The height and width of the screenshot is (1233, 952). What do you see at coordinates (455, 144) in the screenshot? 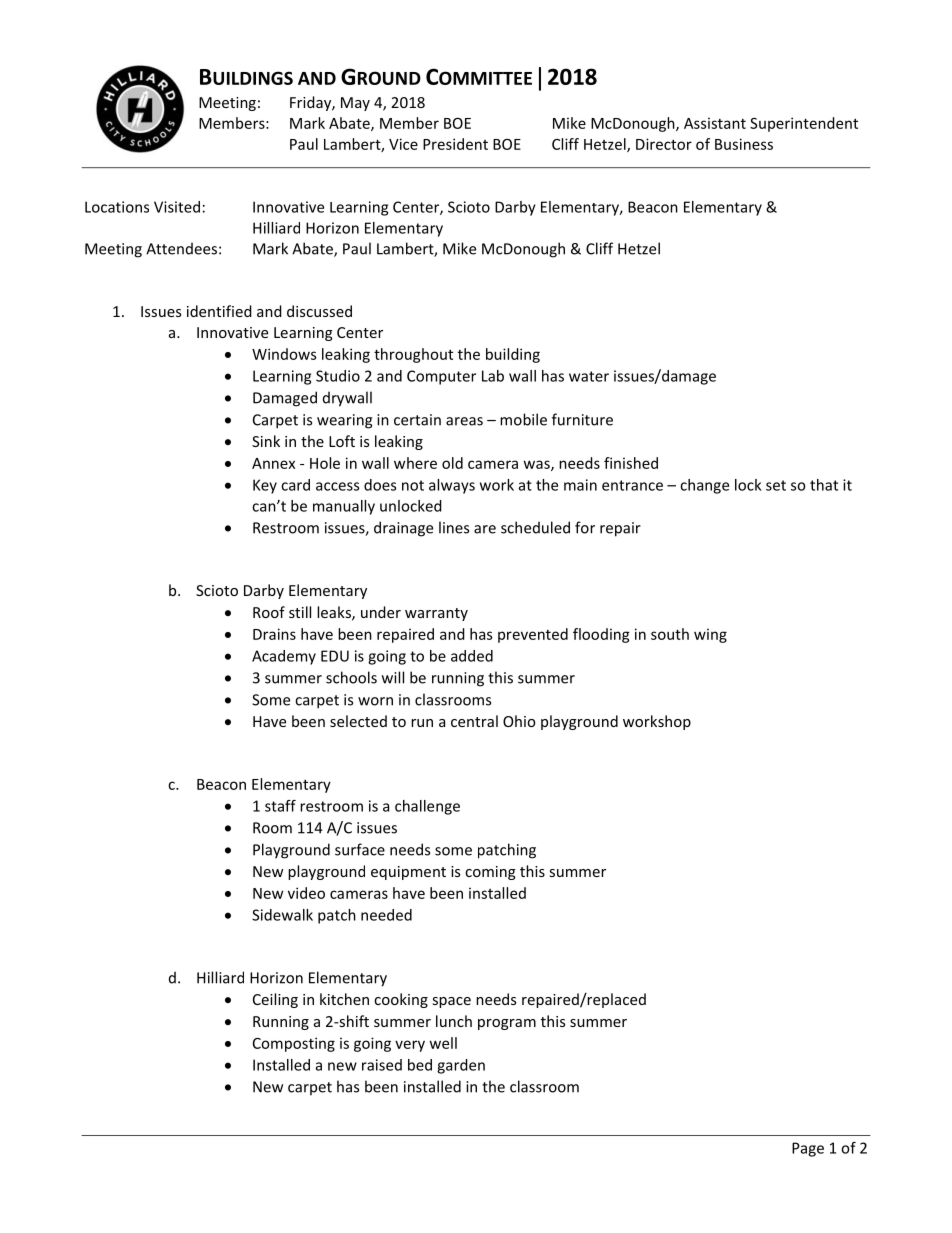
I see `President` at bounding box center [455, 144].
